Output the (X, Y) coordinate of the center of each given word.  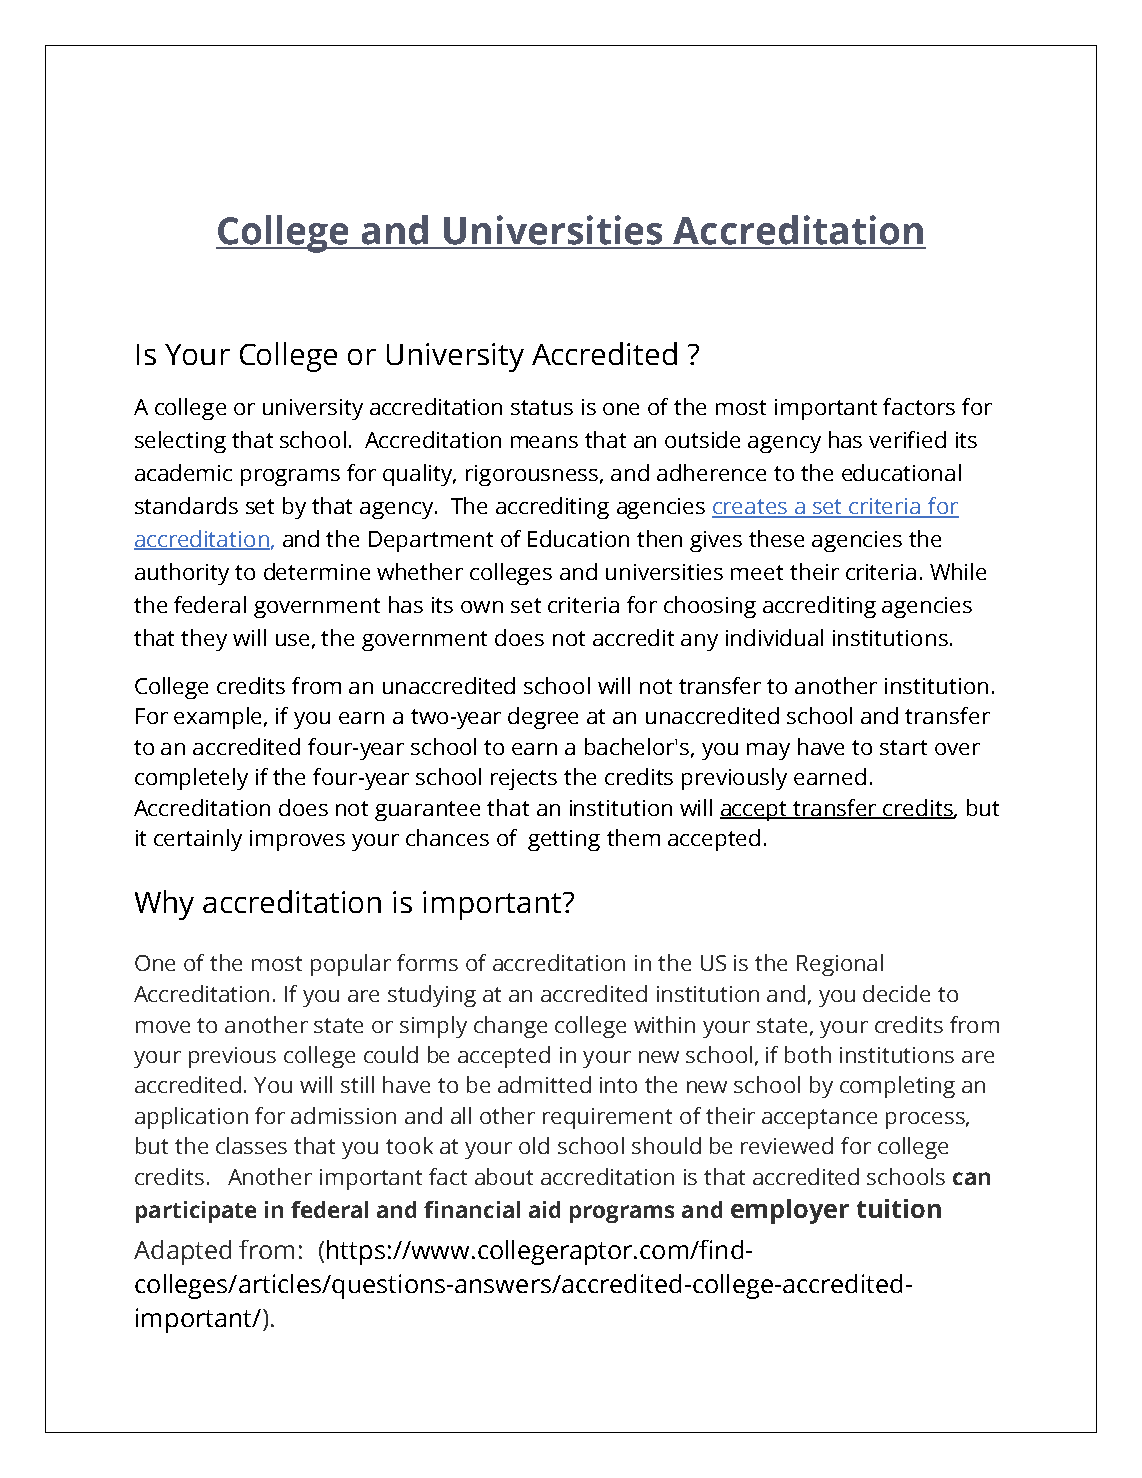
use (292, 640)
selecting (180, 442)
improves (297, 840)
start (903, 747)
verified (907, 439)
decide (896, 993)
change (510, 1027)
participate (196, 1212)
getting (564, 840)
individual (774, 637)
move (163, 1027)
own (482, 607)
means (544, 442)
